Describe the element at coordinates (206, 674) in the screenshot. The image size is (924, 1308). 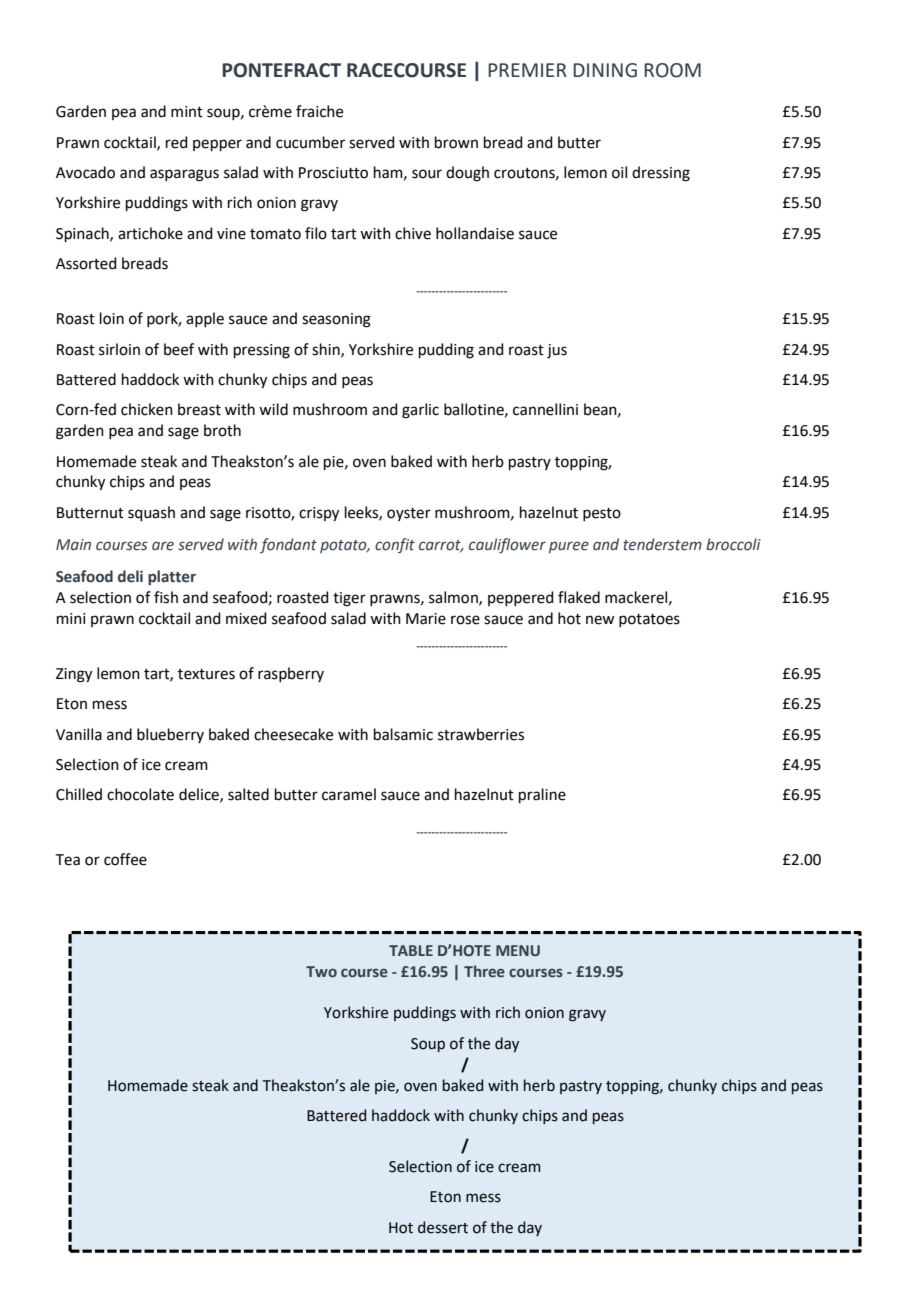
I see `textures` at that location.
